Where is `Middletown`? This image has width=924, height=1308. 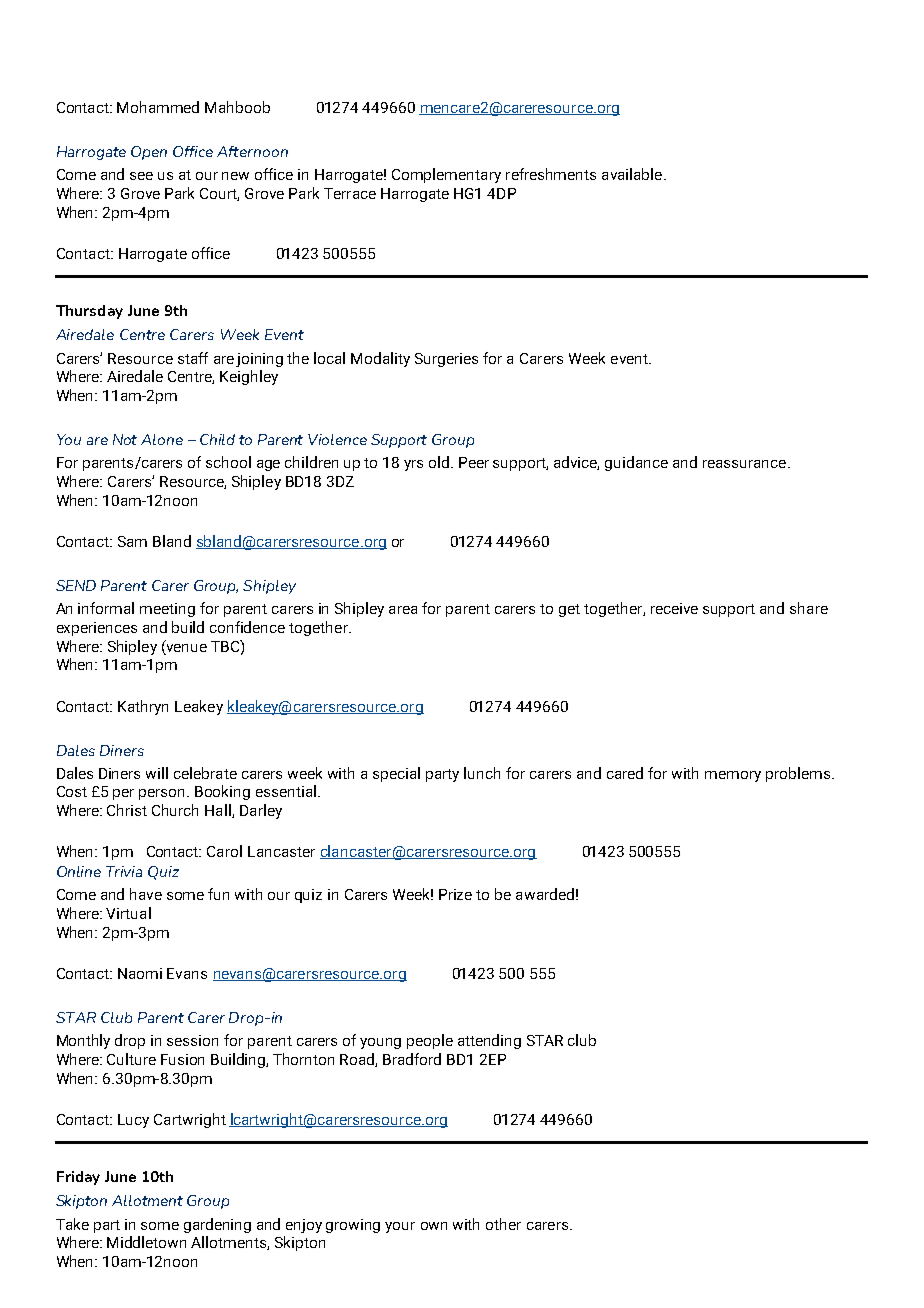
Middletown is located at coordinates (146, 1242).
